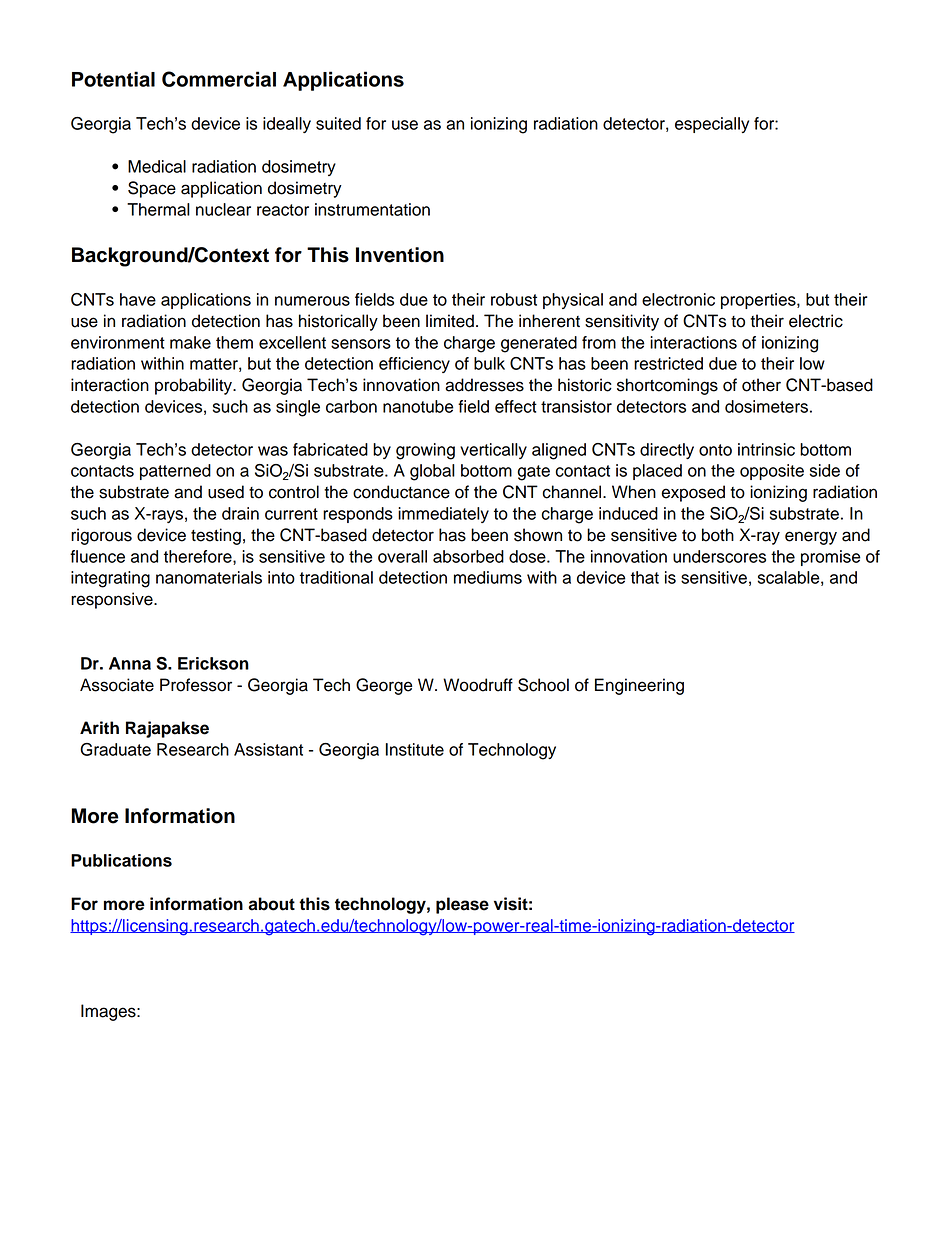 Image resolution: width=952 pixels, height=1233 pixels. I want to click on Publications, so click(121, 860).
